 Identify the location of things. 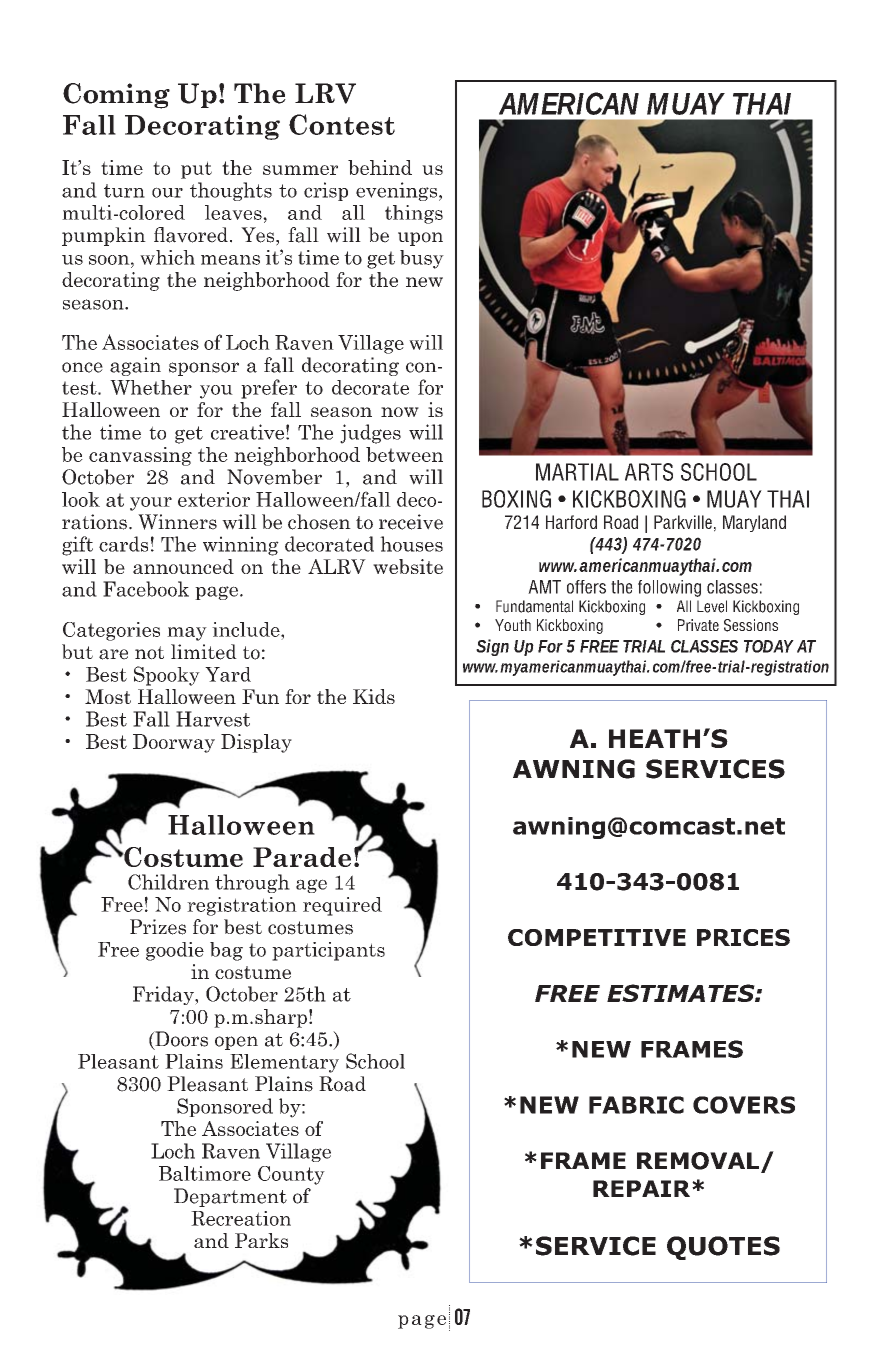
(414, 214).
